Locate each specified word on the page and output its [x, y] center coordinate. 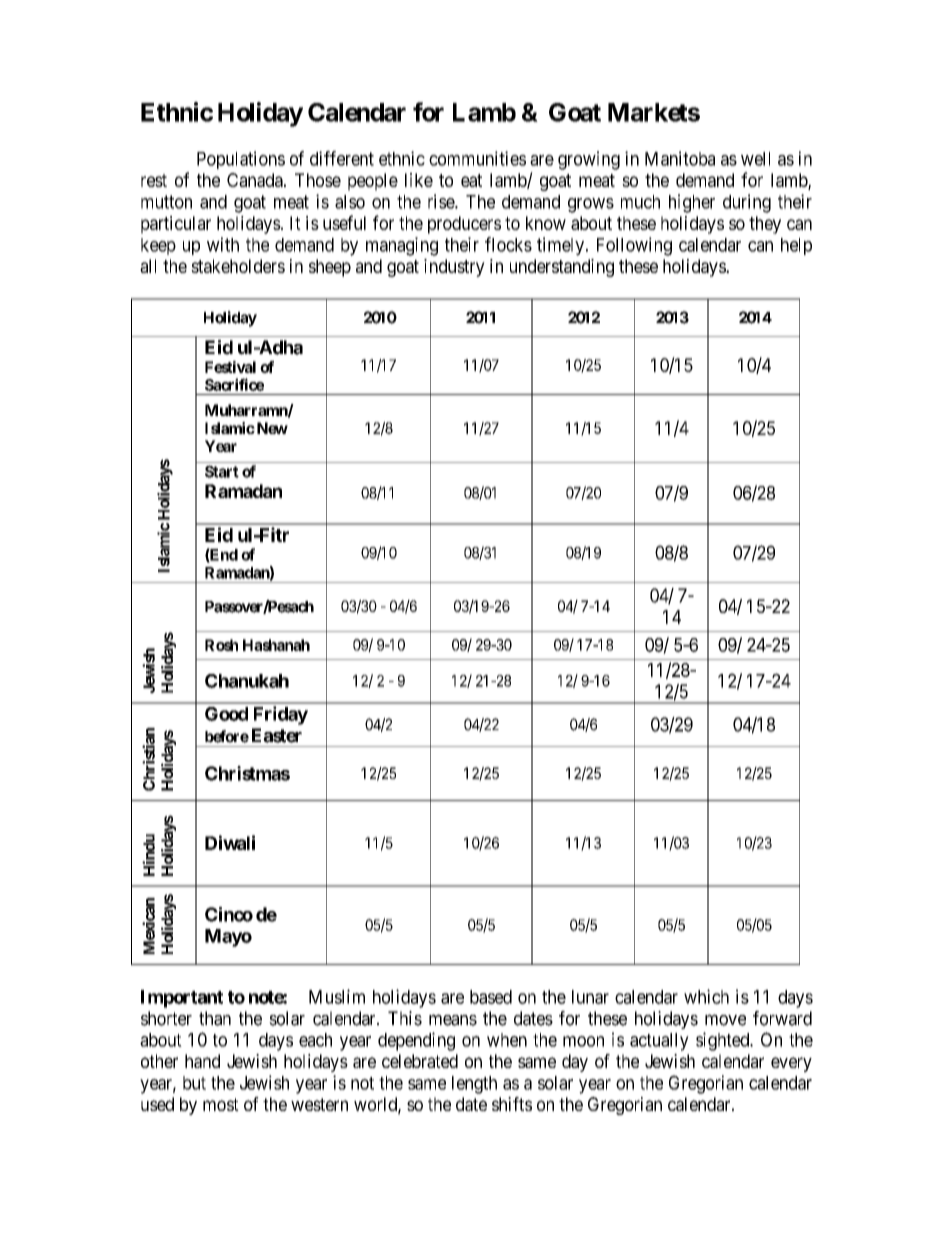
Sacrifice [234, 384]
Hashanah [276, 645]
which [706, 996]
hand [202, 1061]
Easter [277, 735]
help [796, 246]
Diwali [230, 842]
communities [477, 158]
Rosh [221, 645]
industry [454, 268]
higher [692, 203]
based [491, 997]
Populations [241, 160]
